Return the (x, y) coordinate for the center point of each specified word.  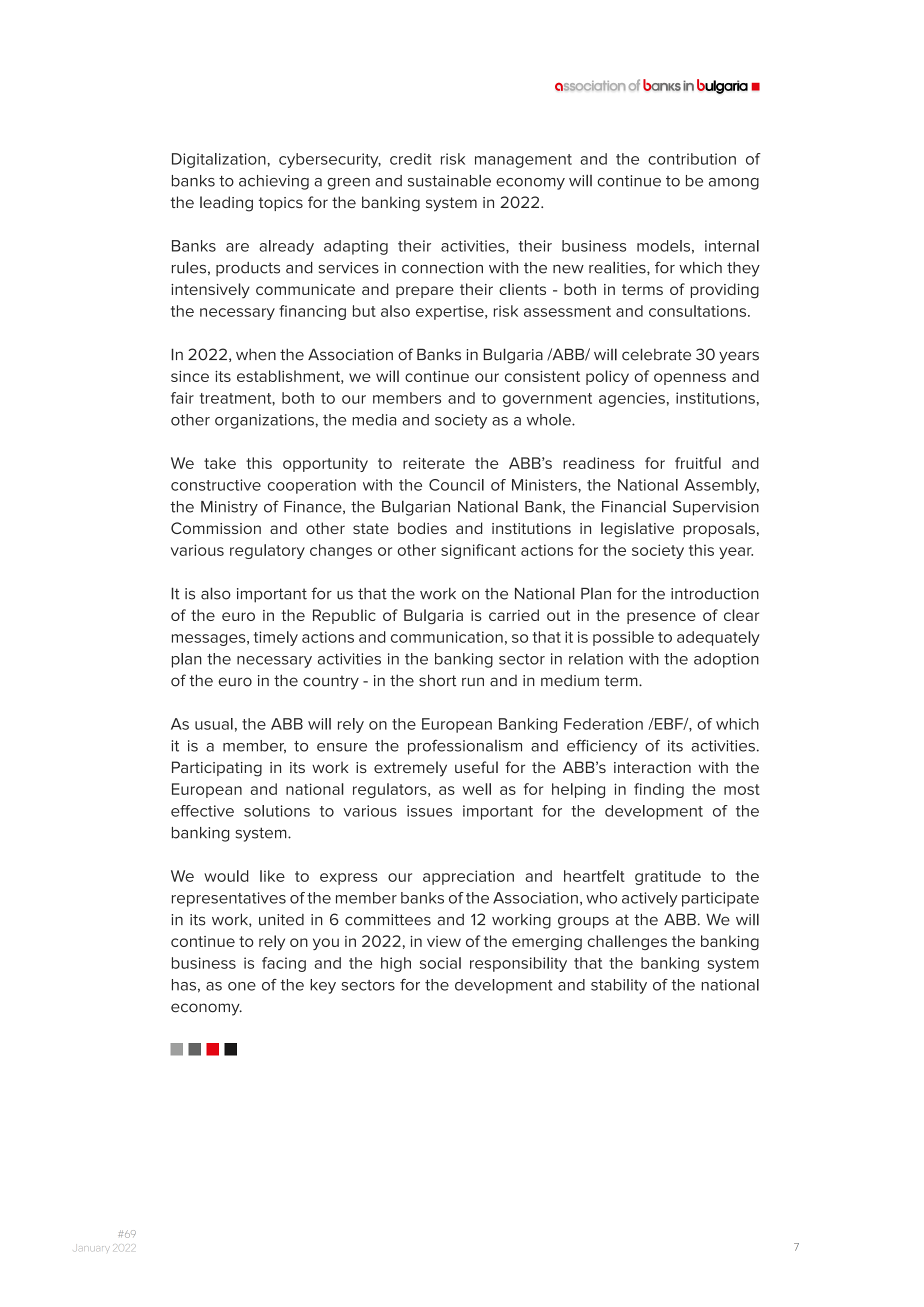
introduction (715, 594)
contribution (692, 159)
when (256, 355)
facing (284, 964)
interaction (652, 767)
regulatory (267, 551)
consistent (542, 376)
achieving (274, 182)
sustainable (449, 180)
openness (690, 379)
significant (478, 551)
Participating (217, 769)
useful (476, 767)
